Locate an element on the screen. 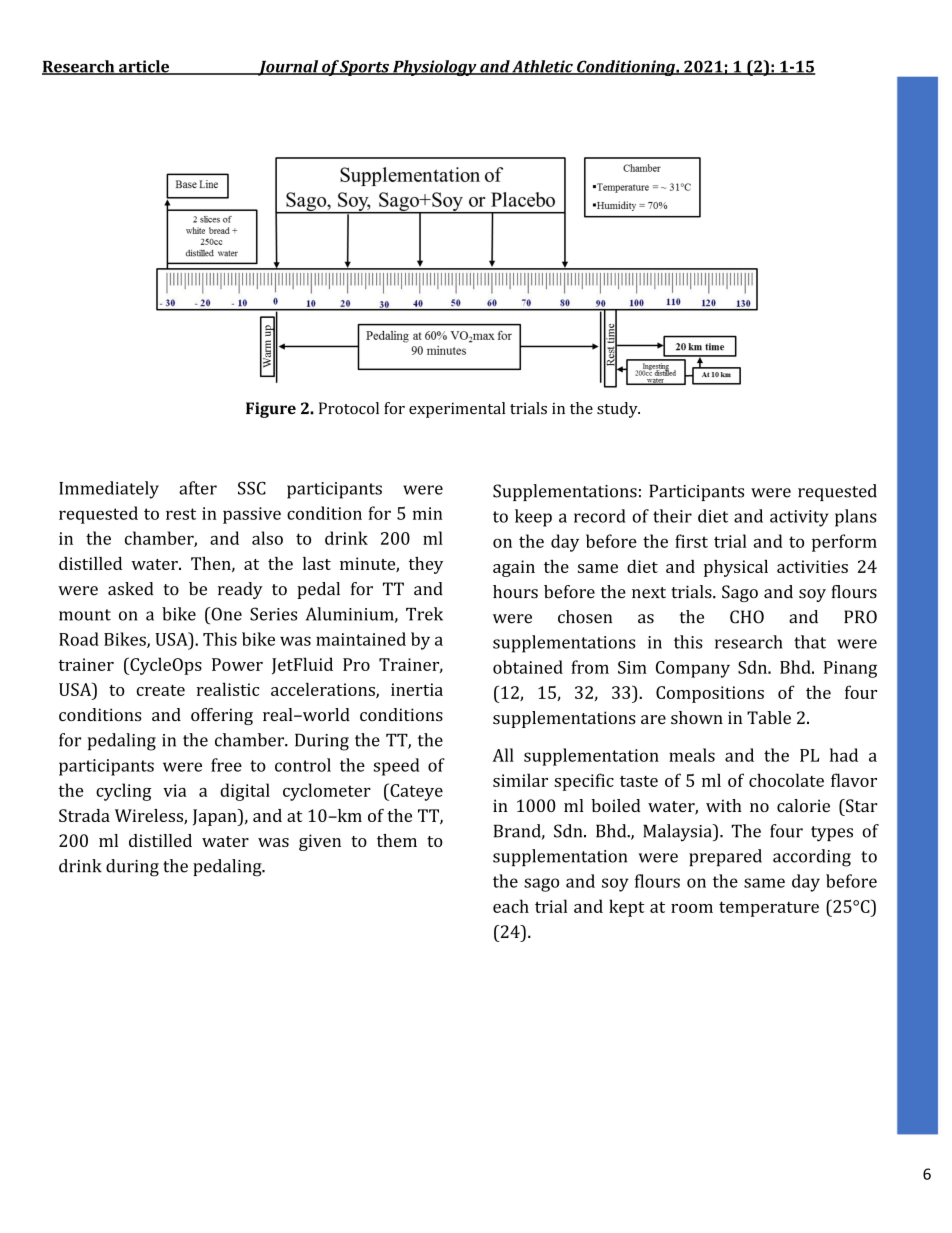 The image size is (952, 1233). keep is located at coordinates (533, 518).
